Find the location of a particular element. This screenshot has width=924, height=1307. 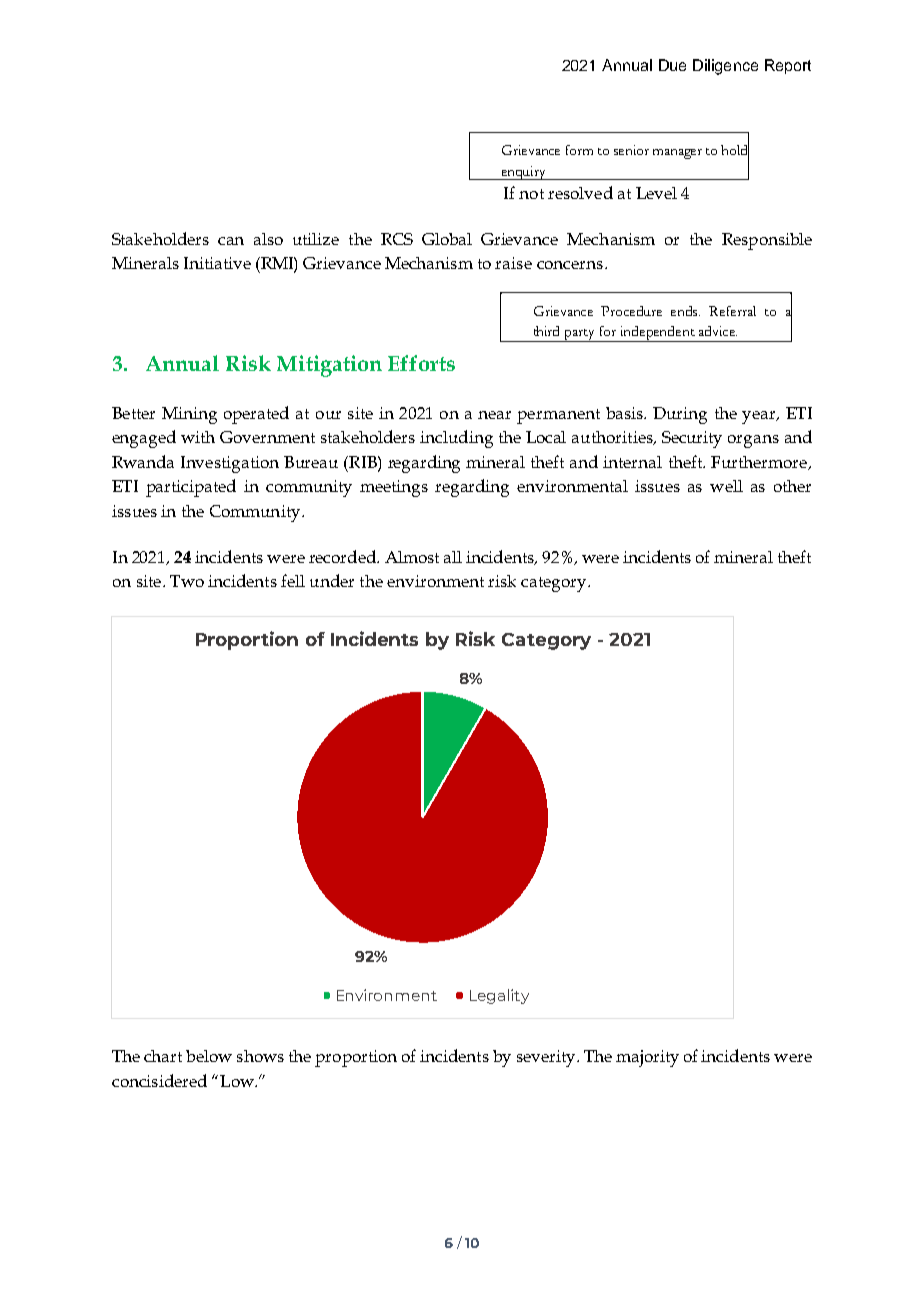

Initiative is located at coordinates (217, 263).
